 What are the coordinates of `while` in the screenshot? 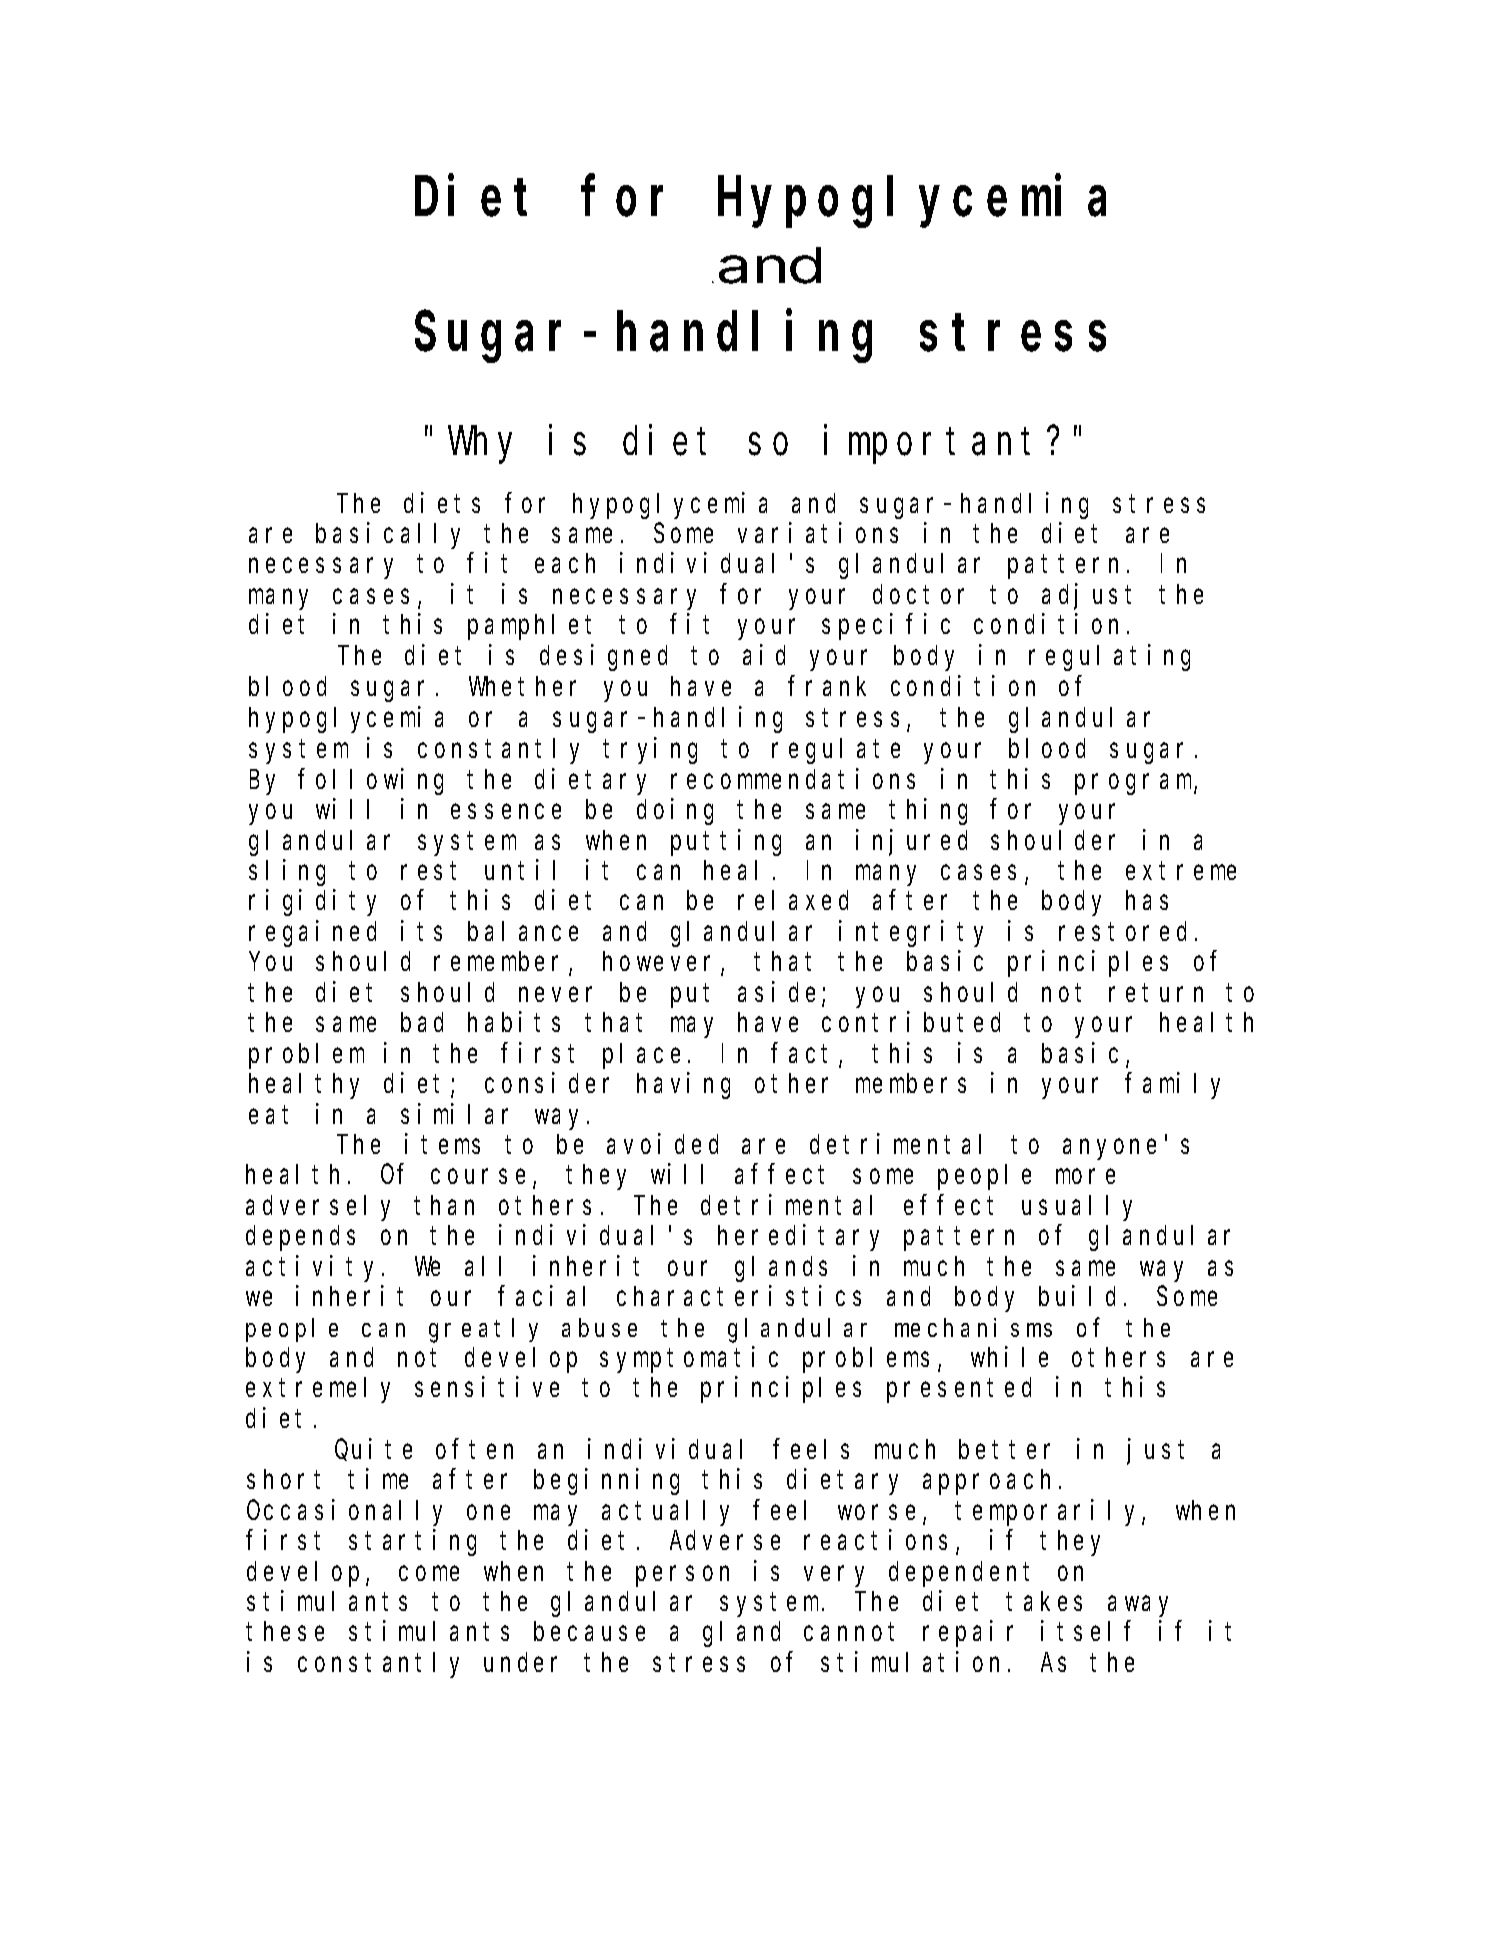 It's located at (1009, 1357).
